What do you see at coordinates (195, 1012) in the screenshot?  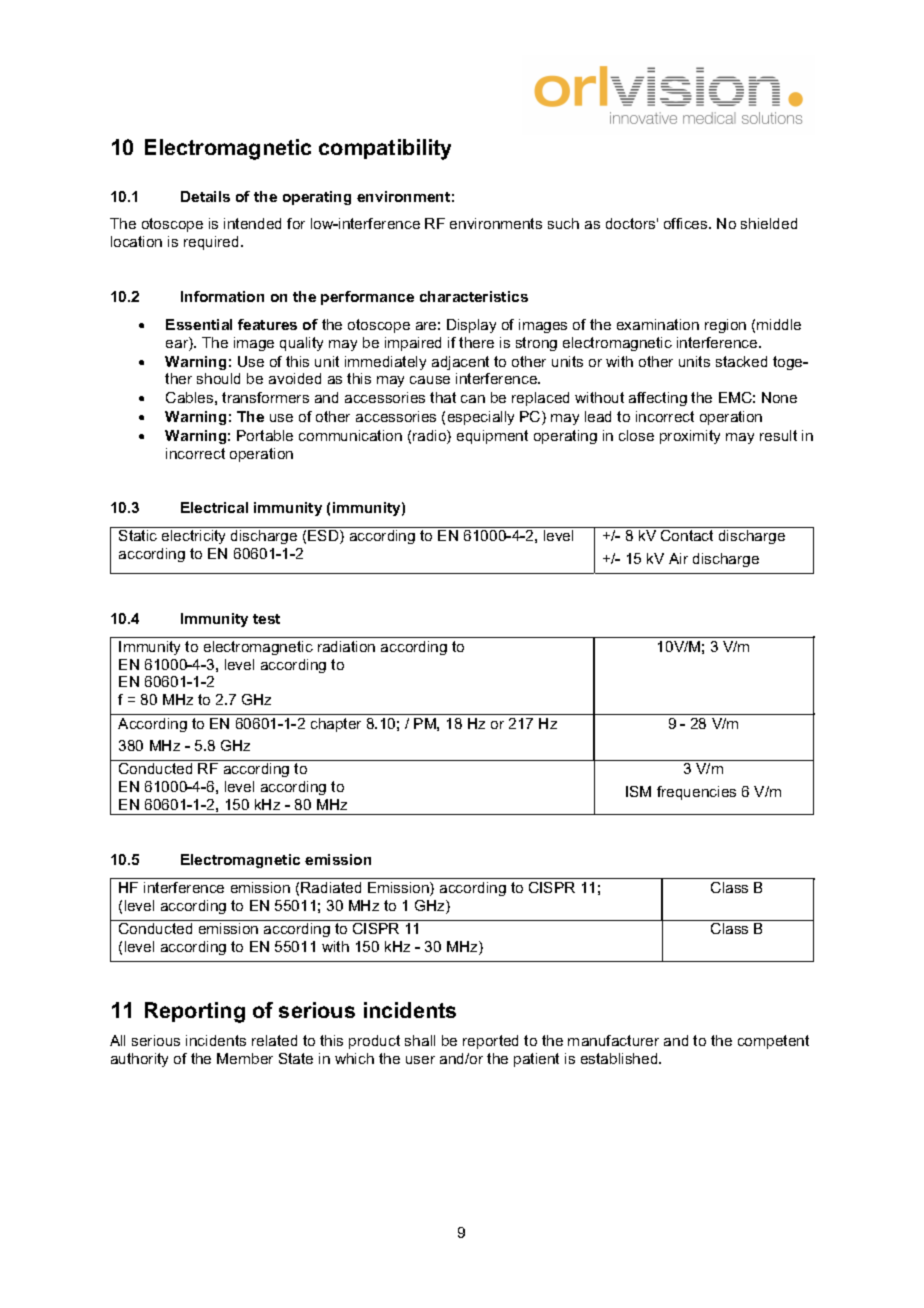 I see `Reporting` at bounding box center [195, 1012].
